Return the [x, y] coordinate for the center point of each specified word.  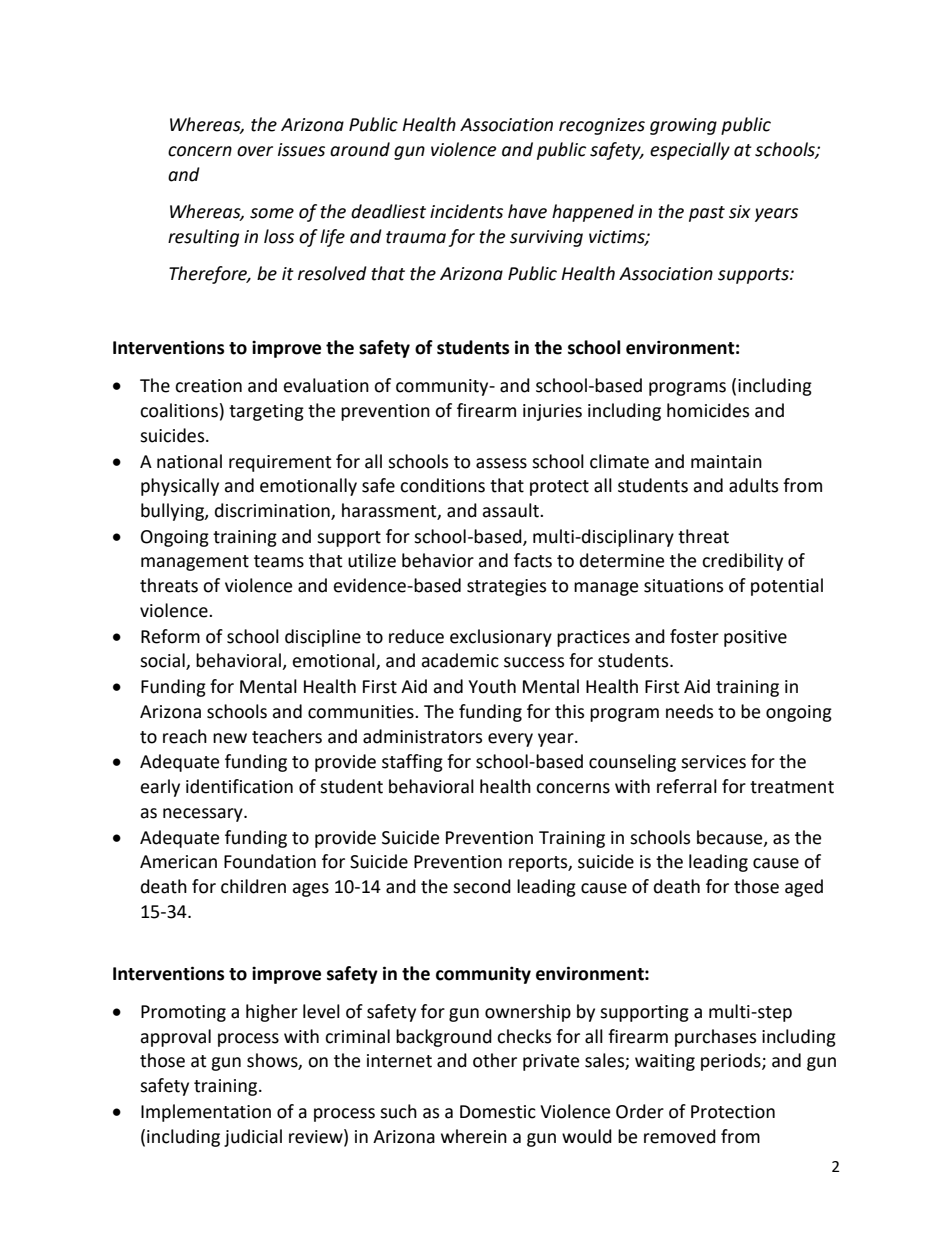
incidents [466, 211]
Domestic [498, 1112]
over [255, 151]
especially [690, 151]
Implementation [206, 1113]
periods [732, 1062]
